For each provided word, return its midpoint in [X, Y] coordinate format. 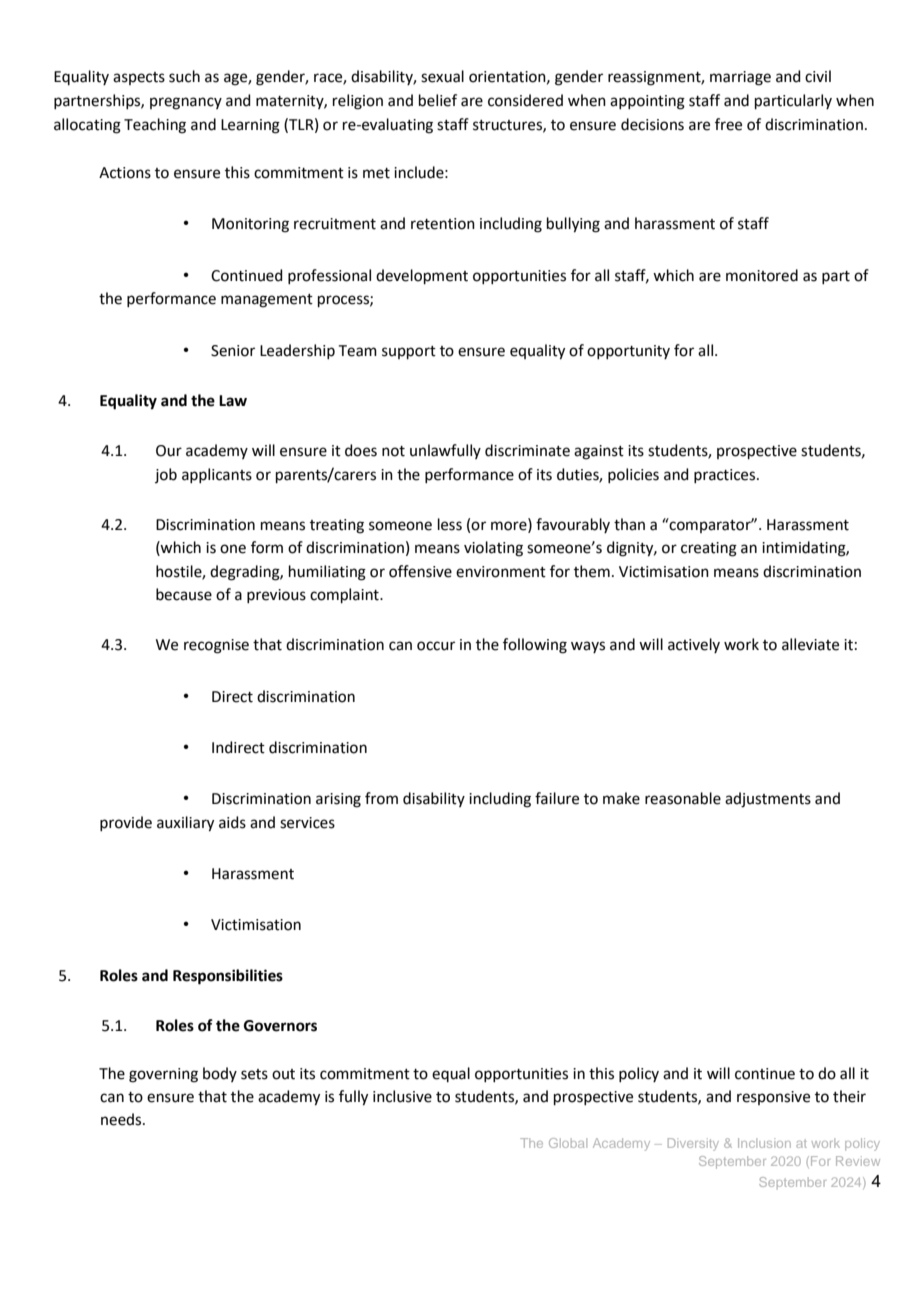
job [166, 475]
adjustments [768, 800]
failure [557, 798]
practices [726, 476]
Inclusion [764, 1143]
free [728, 124]
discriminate [527, 450]
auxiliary [185, 824]
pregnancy [186, 103]
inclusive [402, 1096]
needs [122, 1119]
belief [438, 100]
